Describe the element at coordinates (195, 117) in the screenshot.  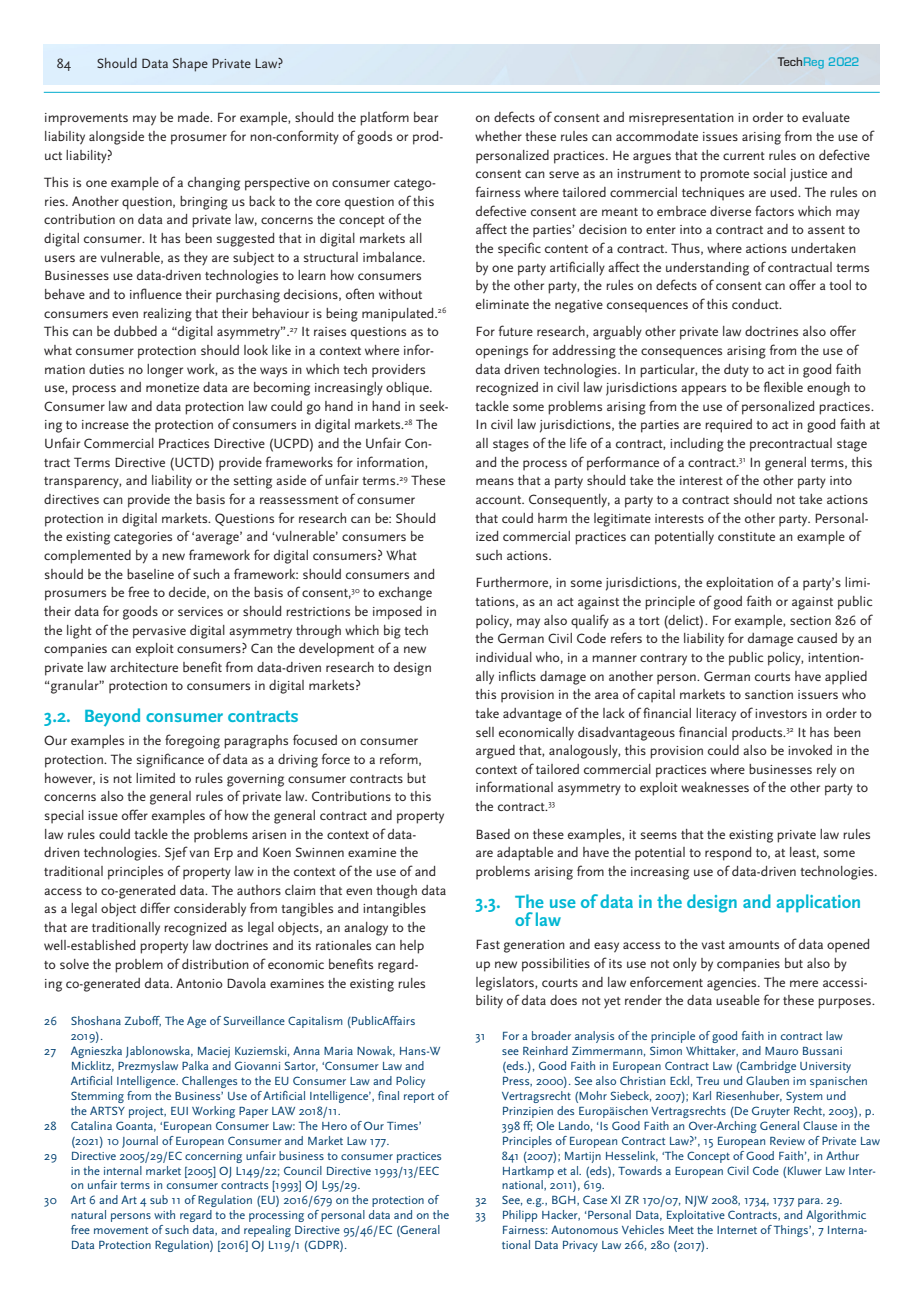
I see `made` at that location.
